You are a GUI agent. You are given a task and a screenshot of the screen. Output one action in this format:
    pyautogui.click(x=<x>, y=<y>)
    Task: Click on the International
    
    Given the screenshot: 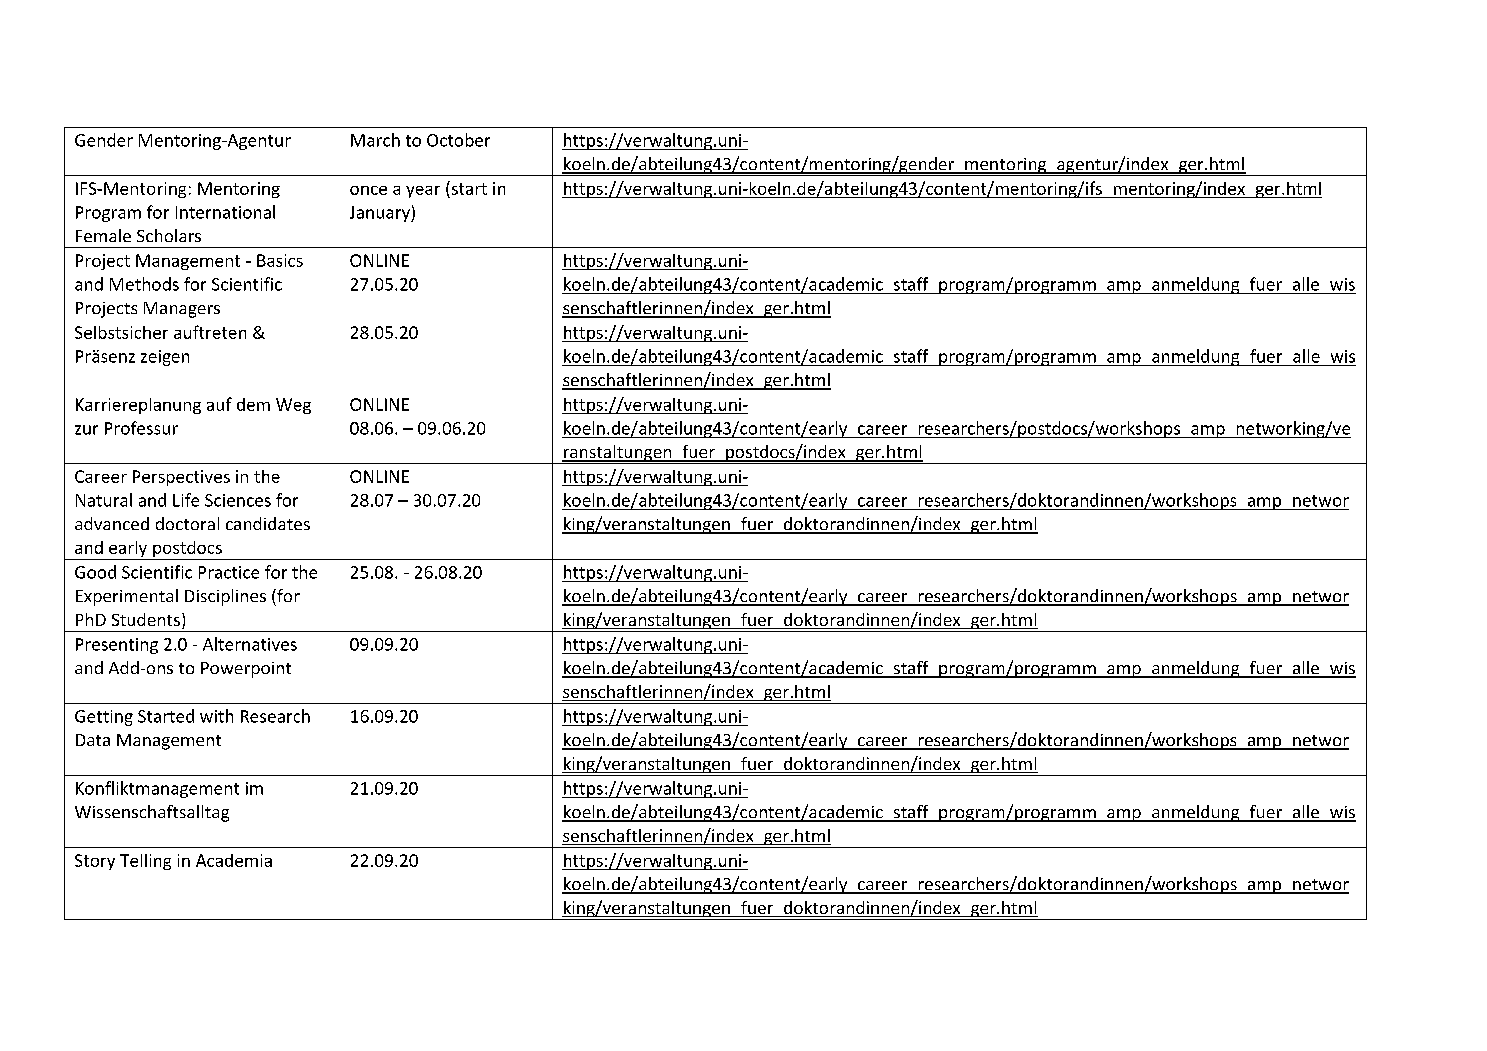 What is the action you would take?
    pyautogui.click(x=225, y=212)
